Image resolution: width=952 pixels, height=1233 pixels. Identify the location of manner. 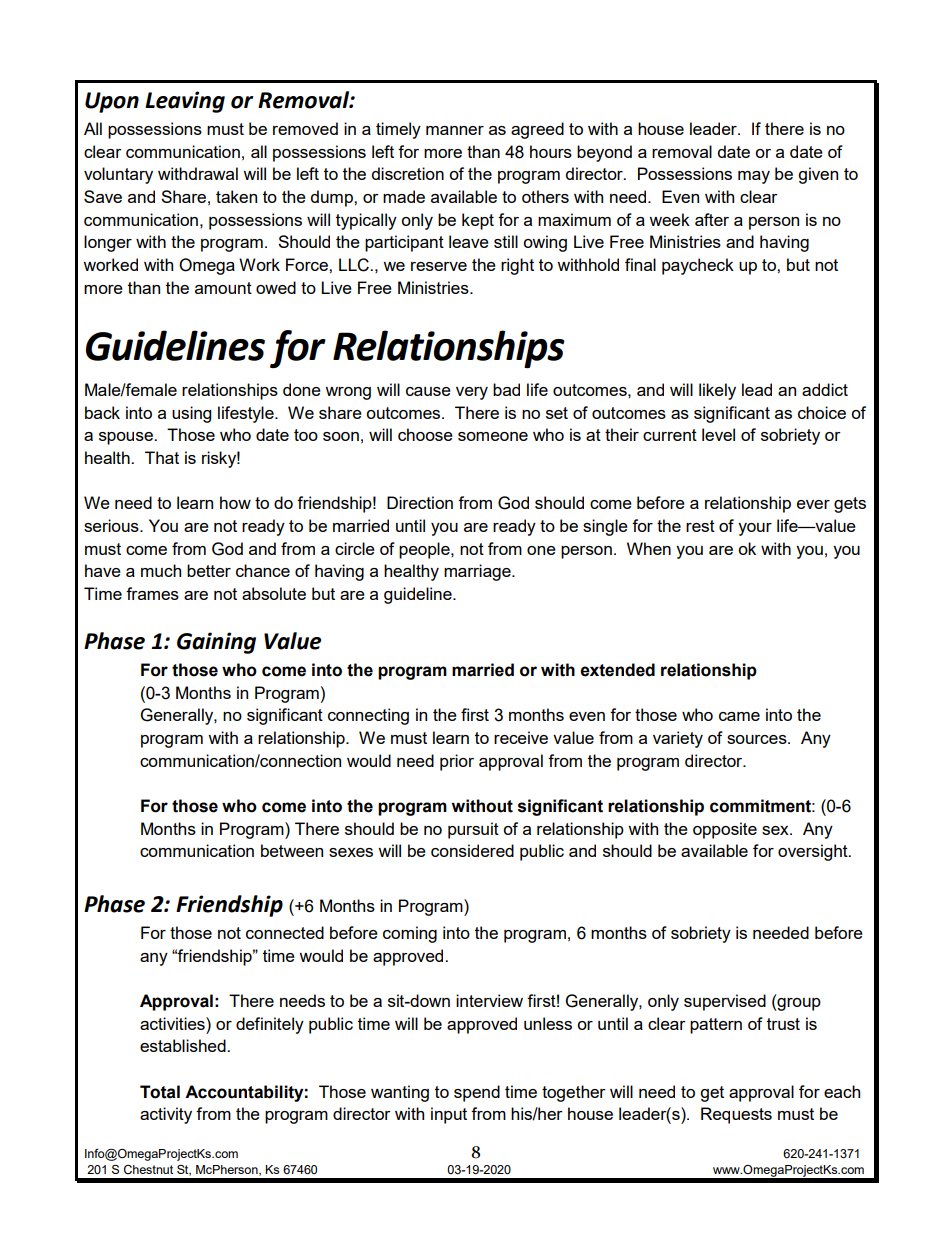
(455, 130).
